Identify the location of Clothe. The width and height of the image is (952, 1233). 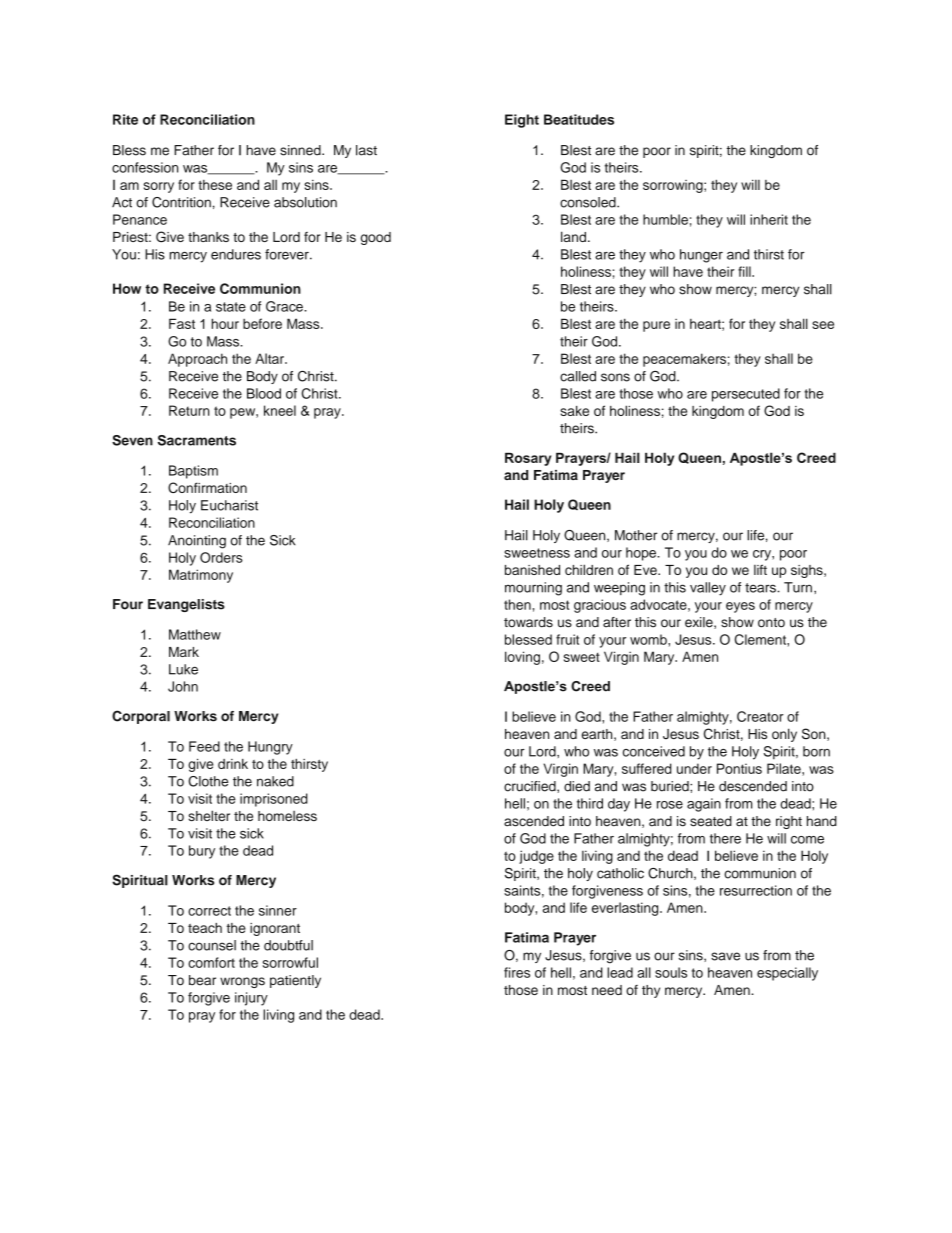
(208, 781).
